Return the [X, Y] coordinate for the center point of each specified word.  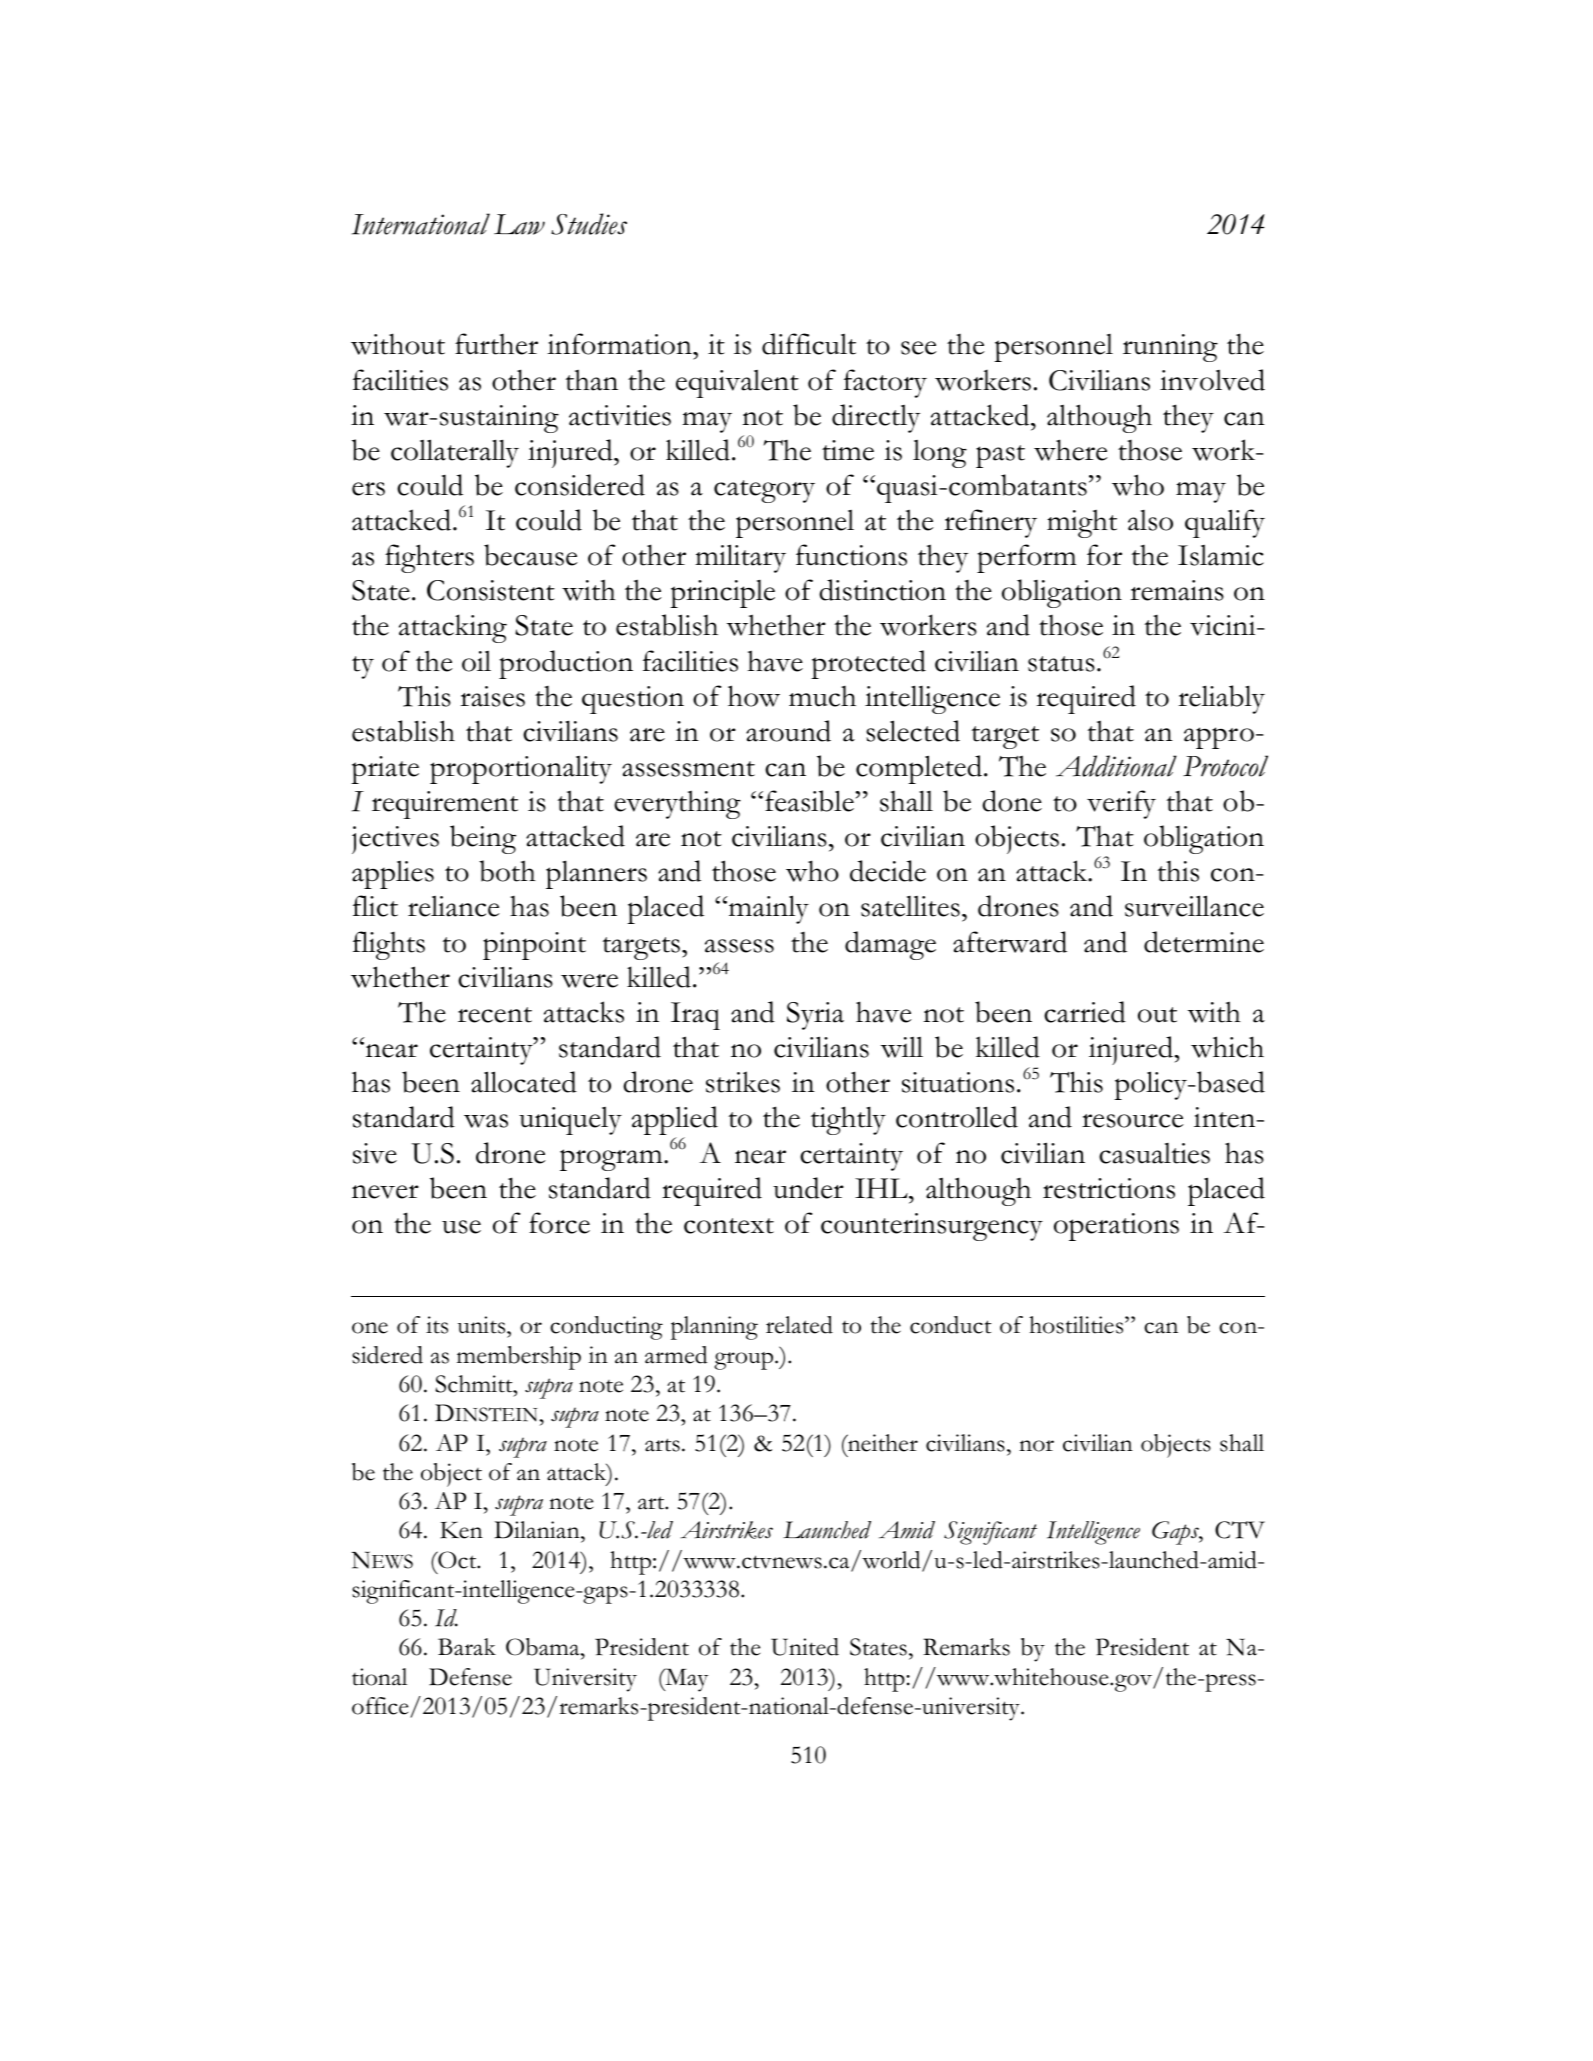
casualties [1154, 1153]
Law [519, 224]
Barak [467, 1647]
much [822, 696]
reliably [1222, 699]
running [1170, 348]
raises [493, 696]
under [808, 1188]
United [805, 1647]
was [486, 1121]
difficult [809, 344]
